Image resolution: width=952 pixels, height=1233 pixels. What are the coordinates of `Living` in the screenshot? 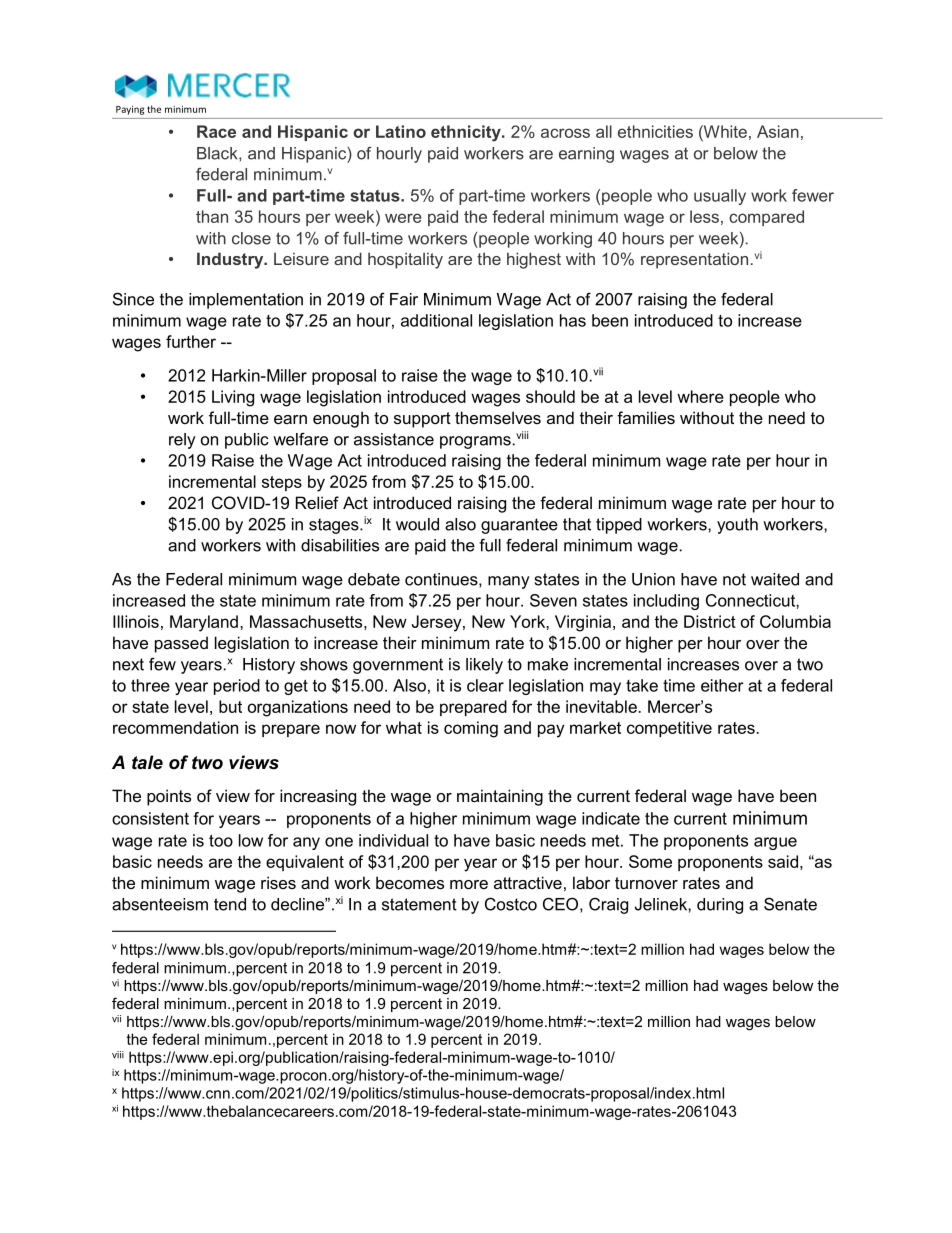 It's located at (233, 398).
